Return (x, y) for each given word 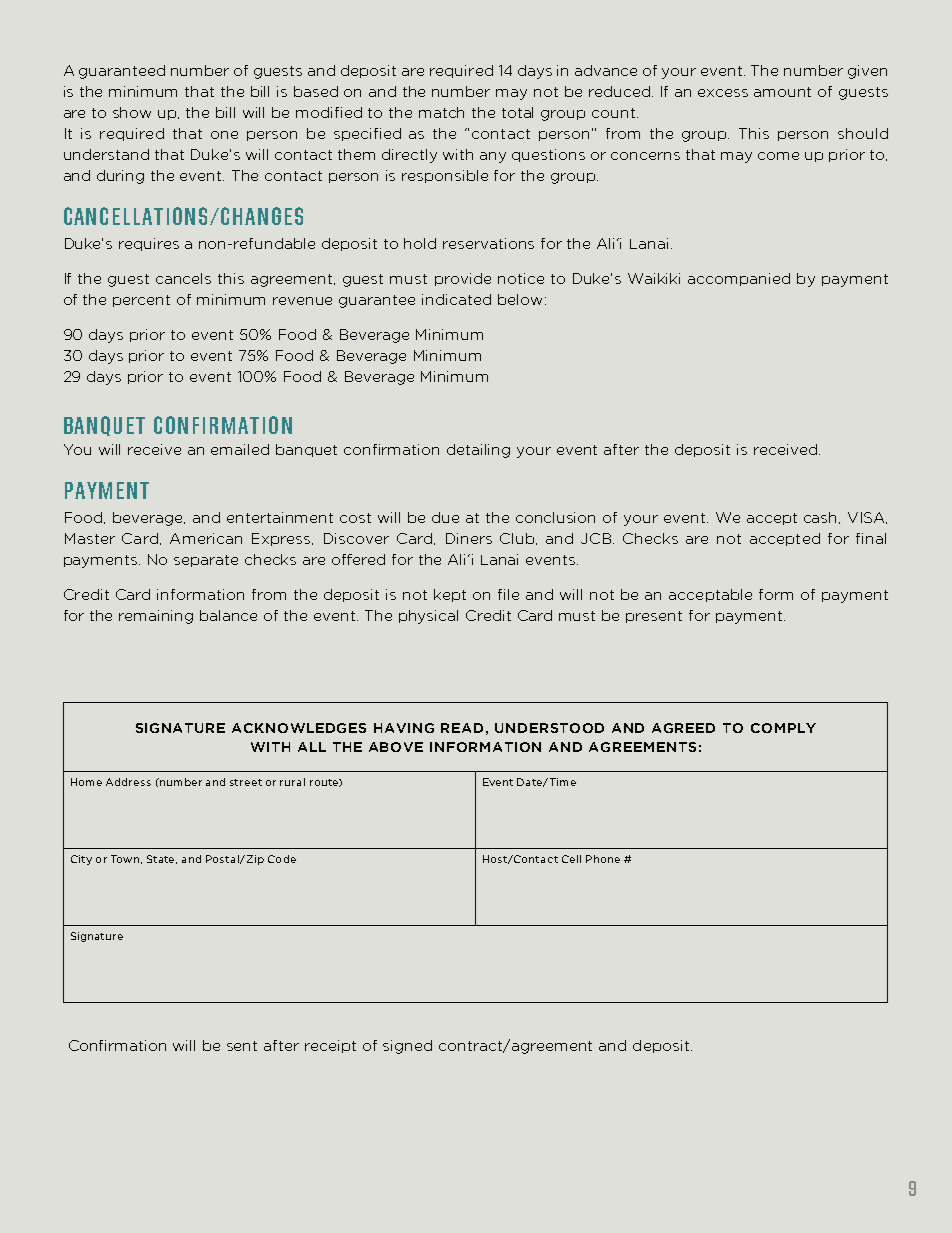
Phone (603, 859)
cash (822, 518)
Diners (469, 538)
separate (206, 561)
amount (782, 92)
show (132, 112)
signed (407, 1047)
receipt (330, 1046)
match (441, 112)
